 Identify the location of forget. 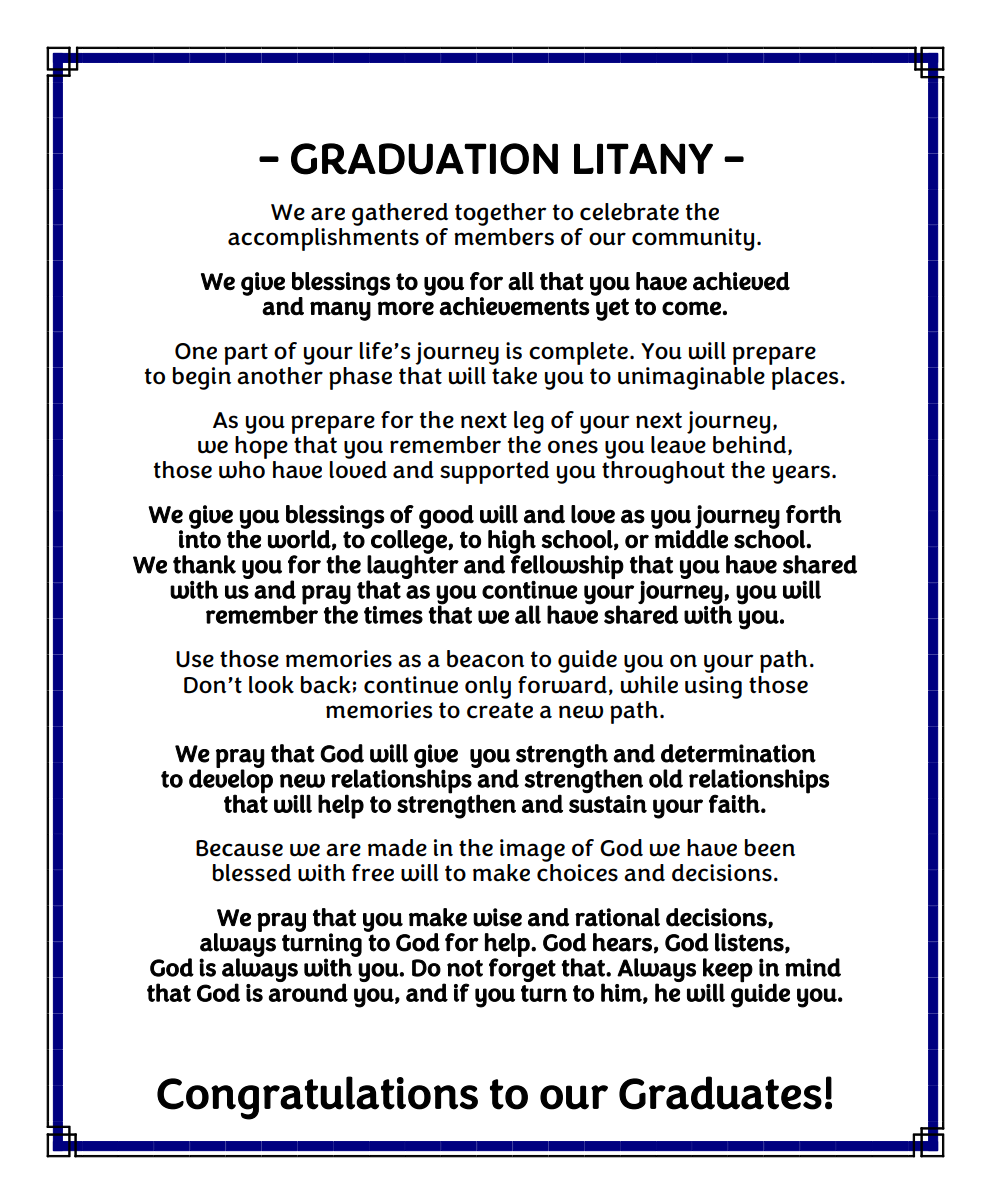
(522, 969).
